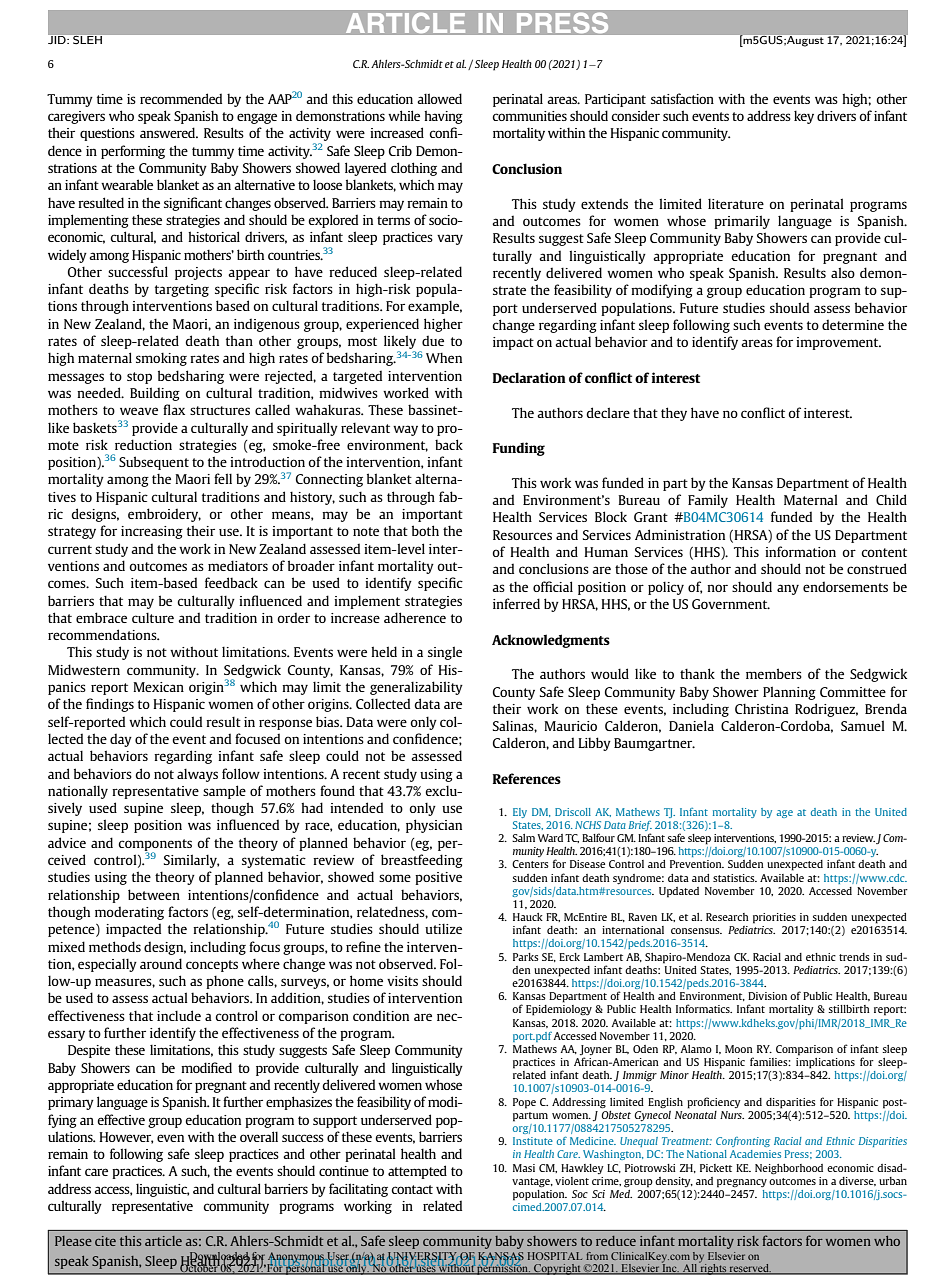  Describe the element at coordinates (443, 117) in the document. I see `having` at that location.
